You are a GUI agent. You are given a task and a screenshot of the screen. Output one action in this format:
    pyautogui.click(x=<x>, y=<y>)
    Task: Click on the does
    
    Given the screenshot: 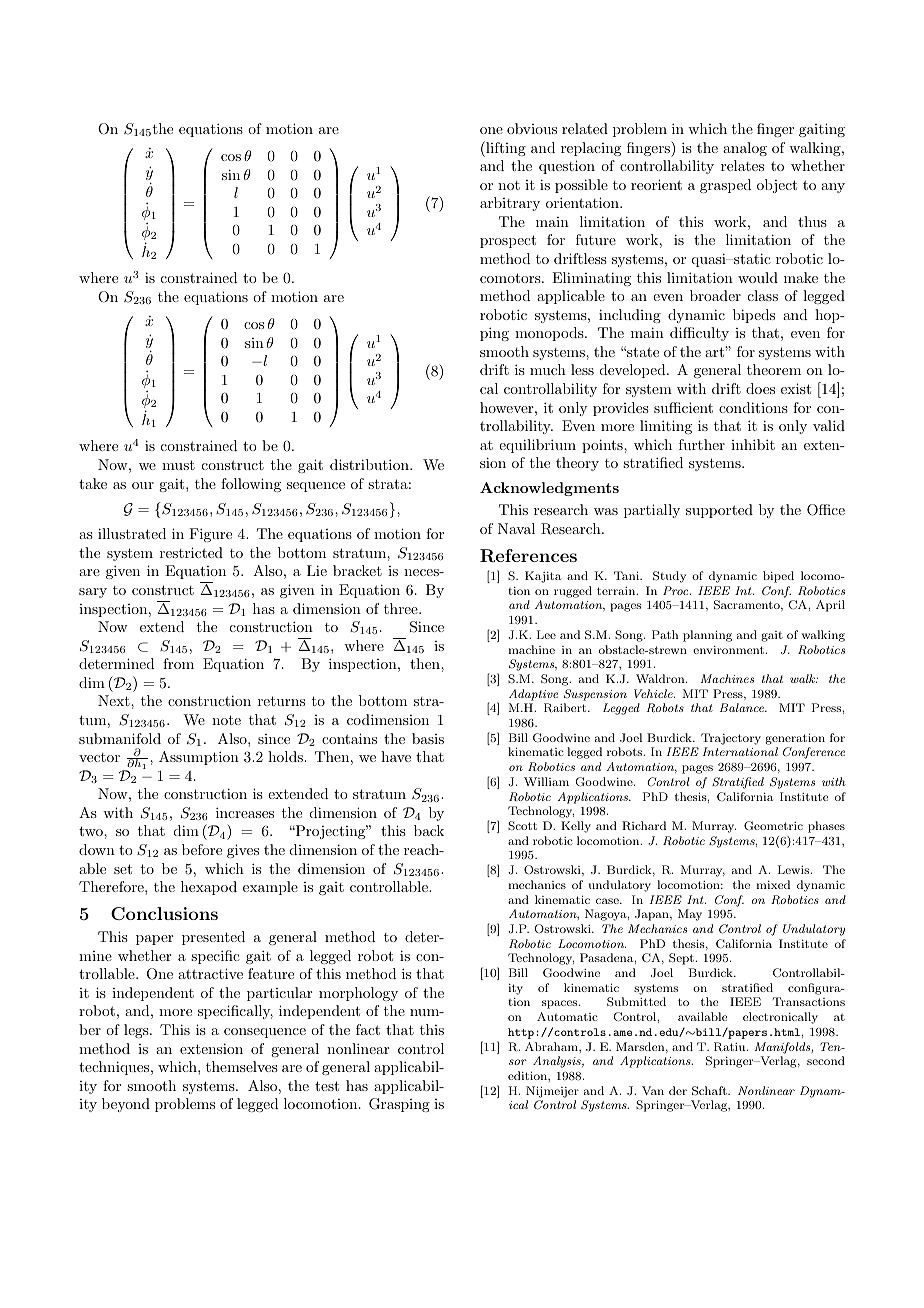 What is the action you would take?
    pyautogui.click(x=760, y=388)
